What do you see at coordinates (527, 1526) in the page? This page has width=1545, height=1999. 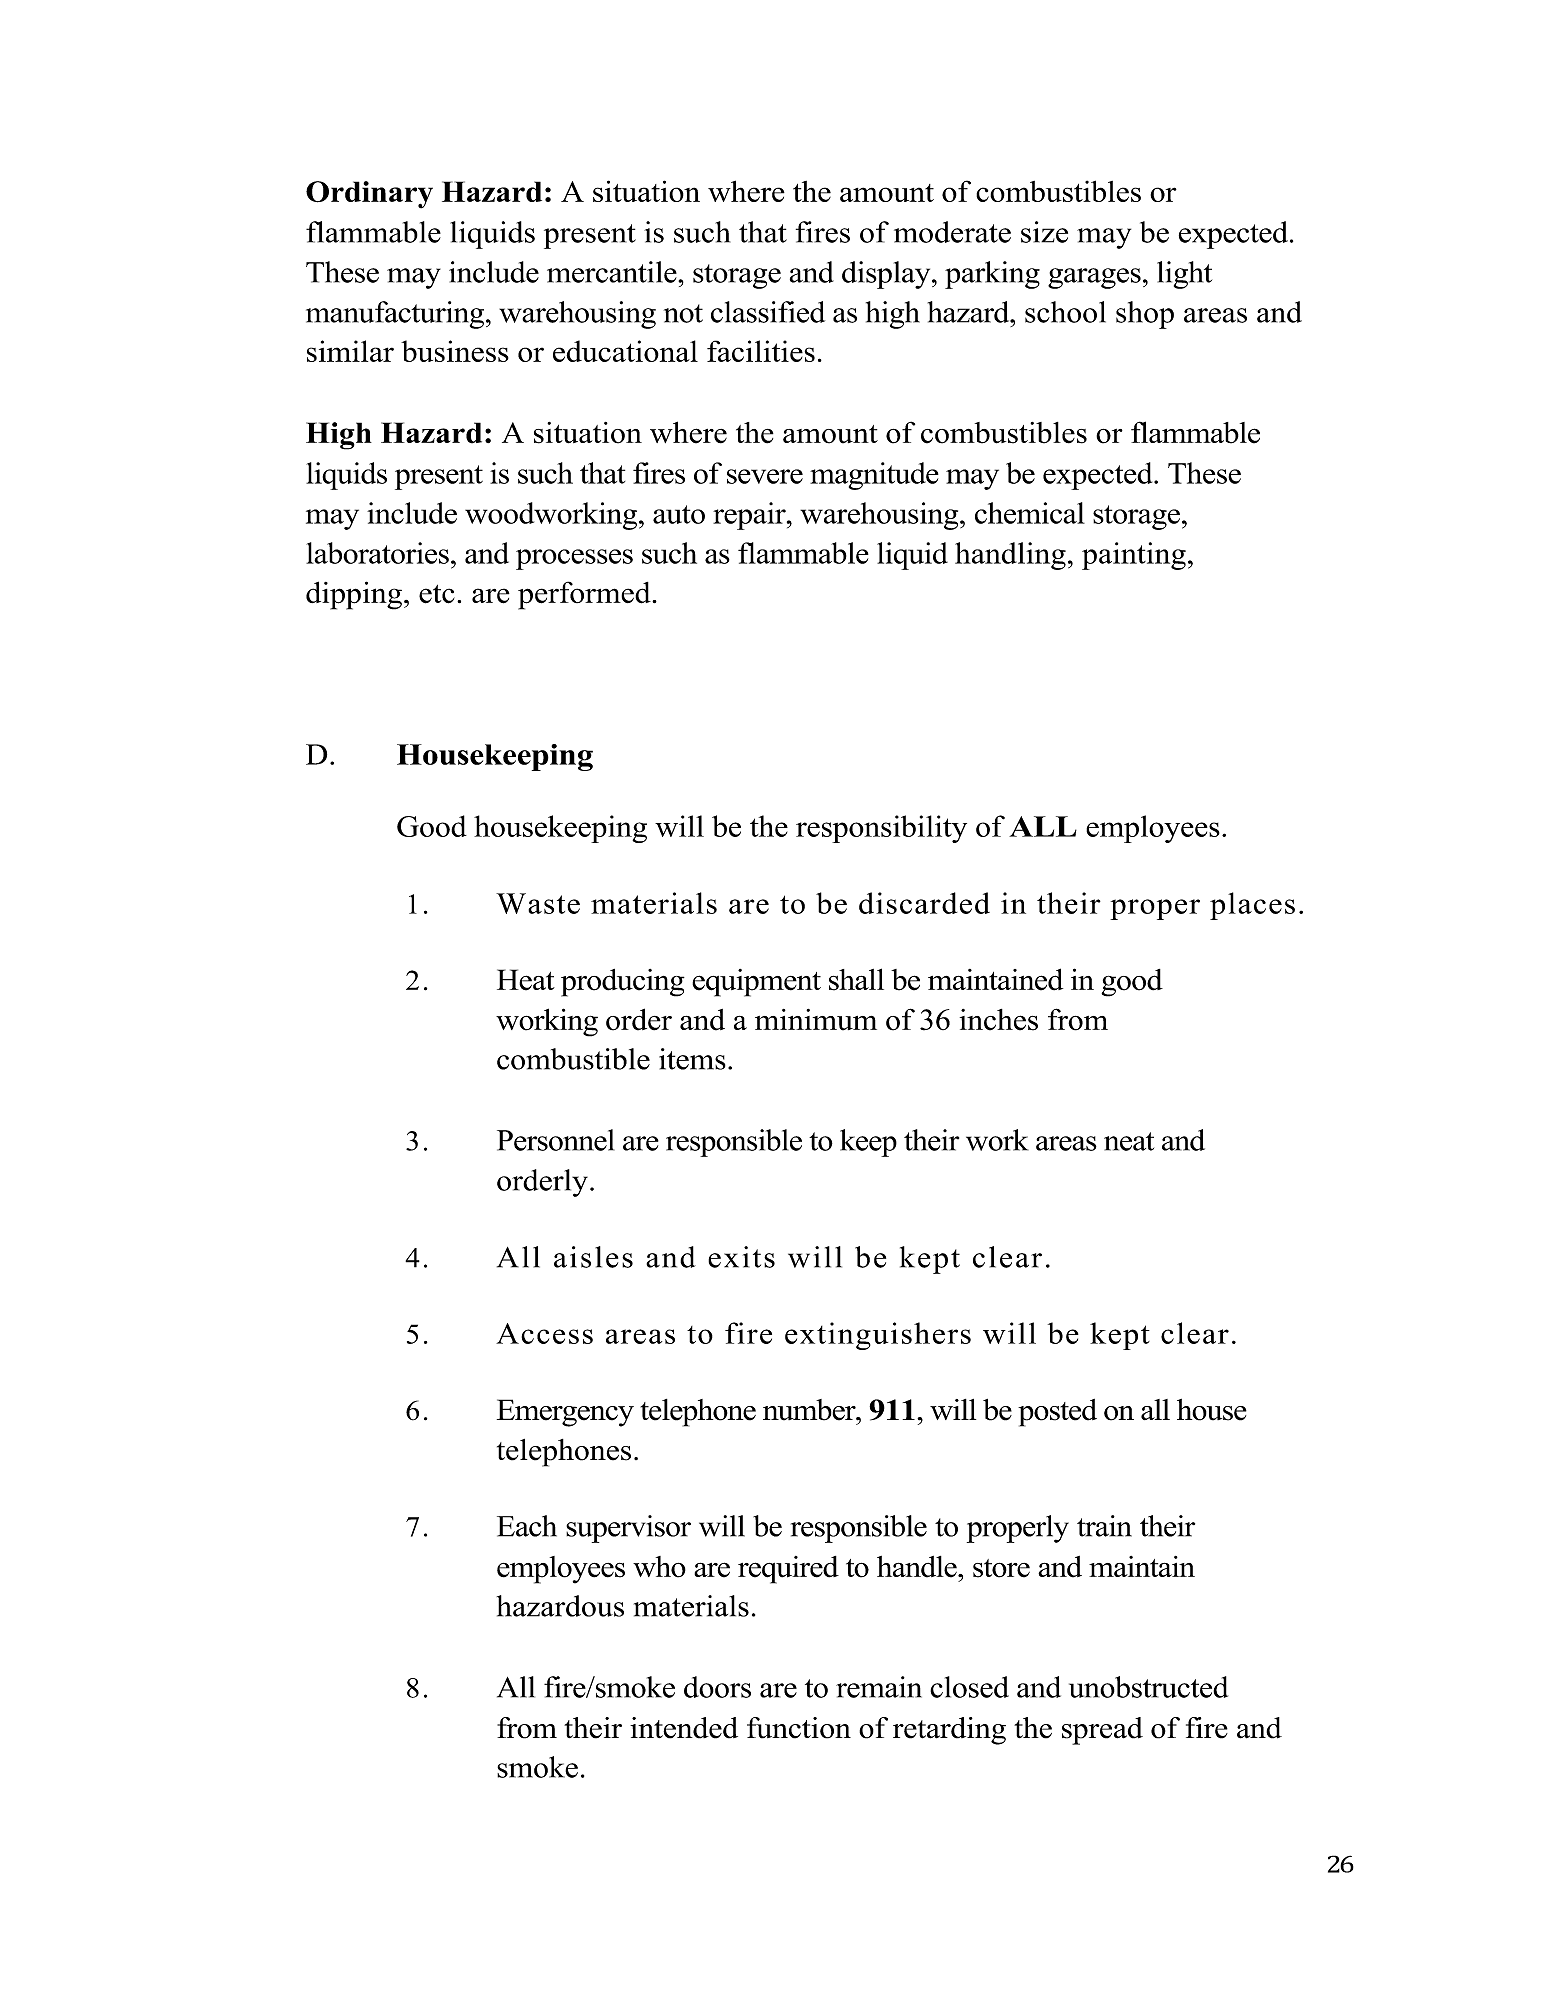 I see `Each` at bounding box center [527, 1526].
